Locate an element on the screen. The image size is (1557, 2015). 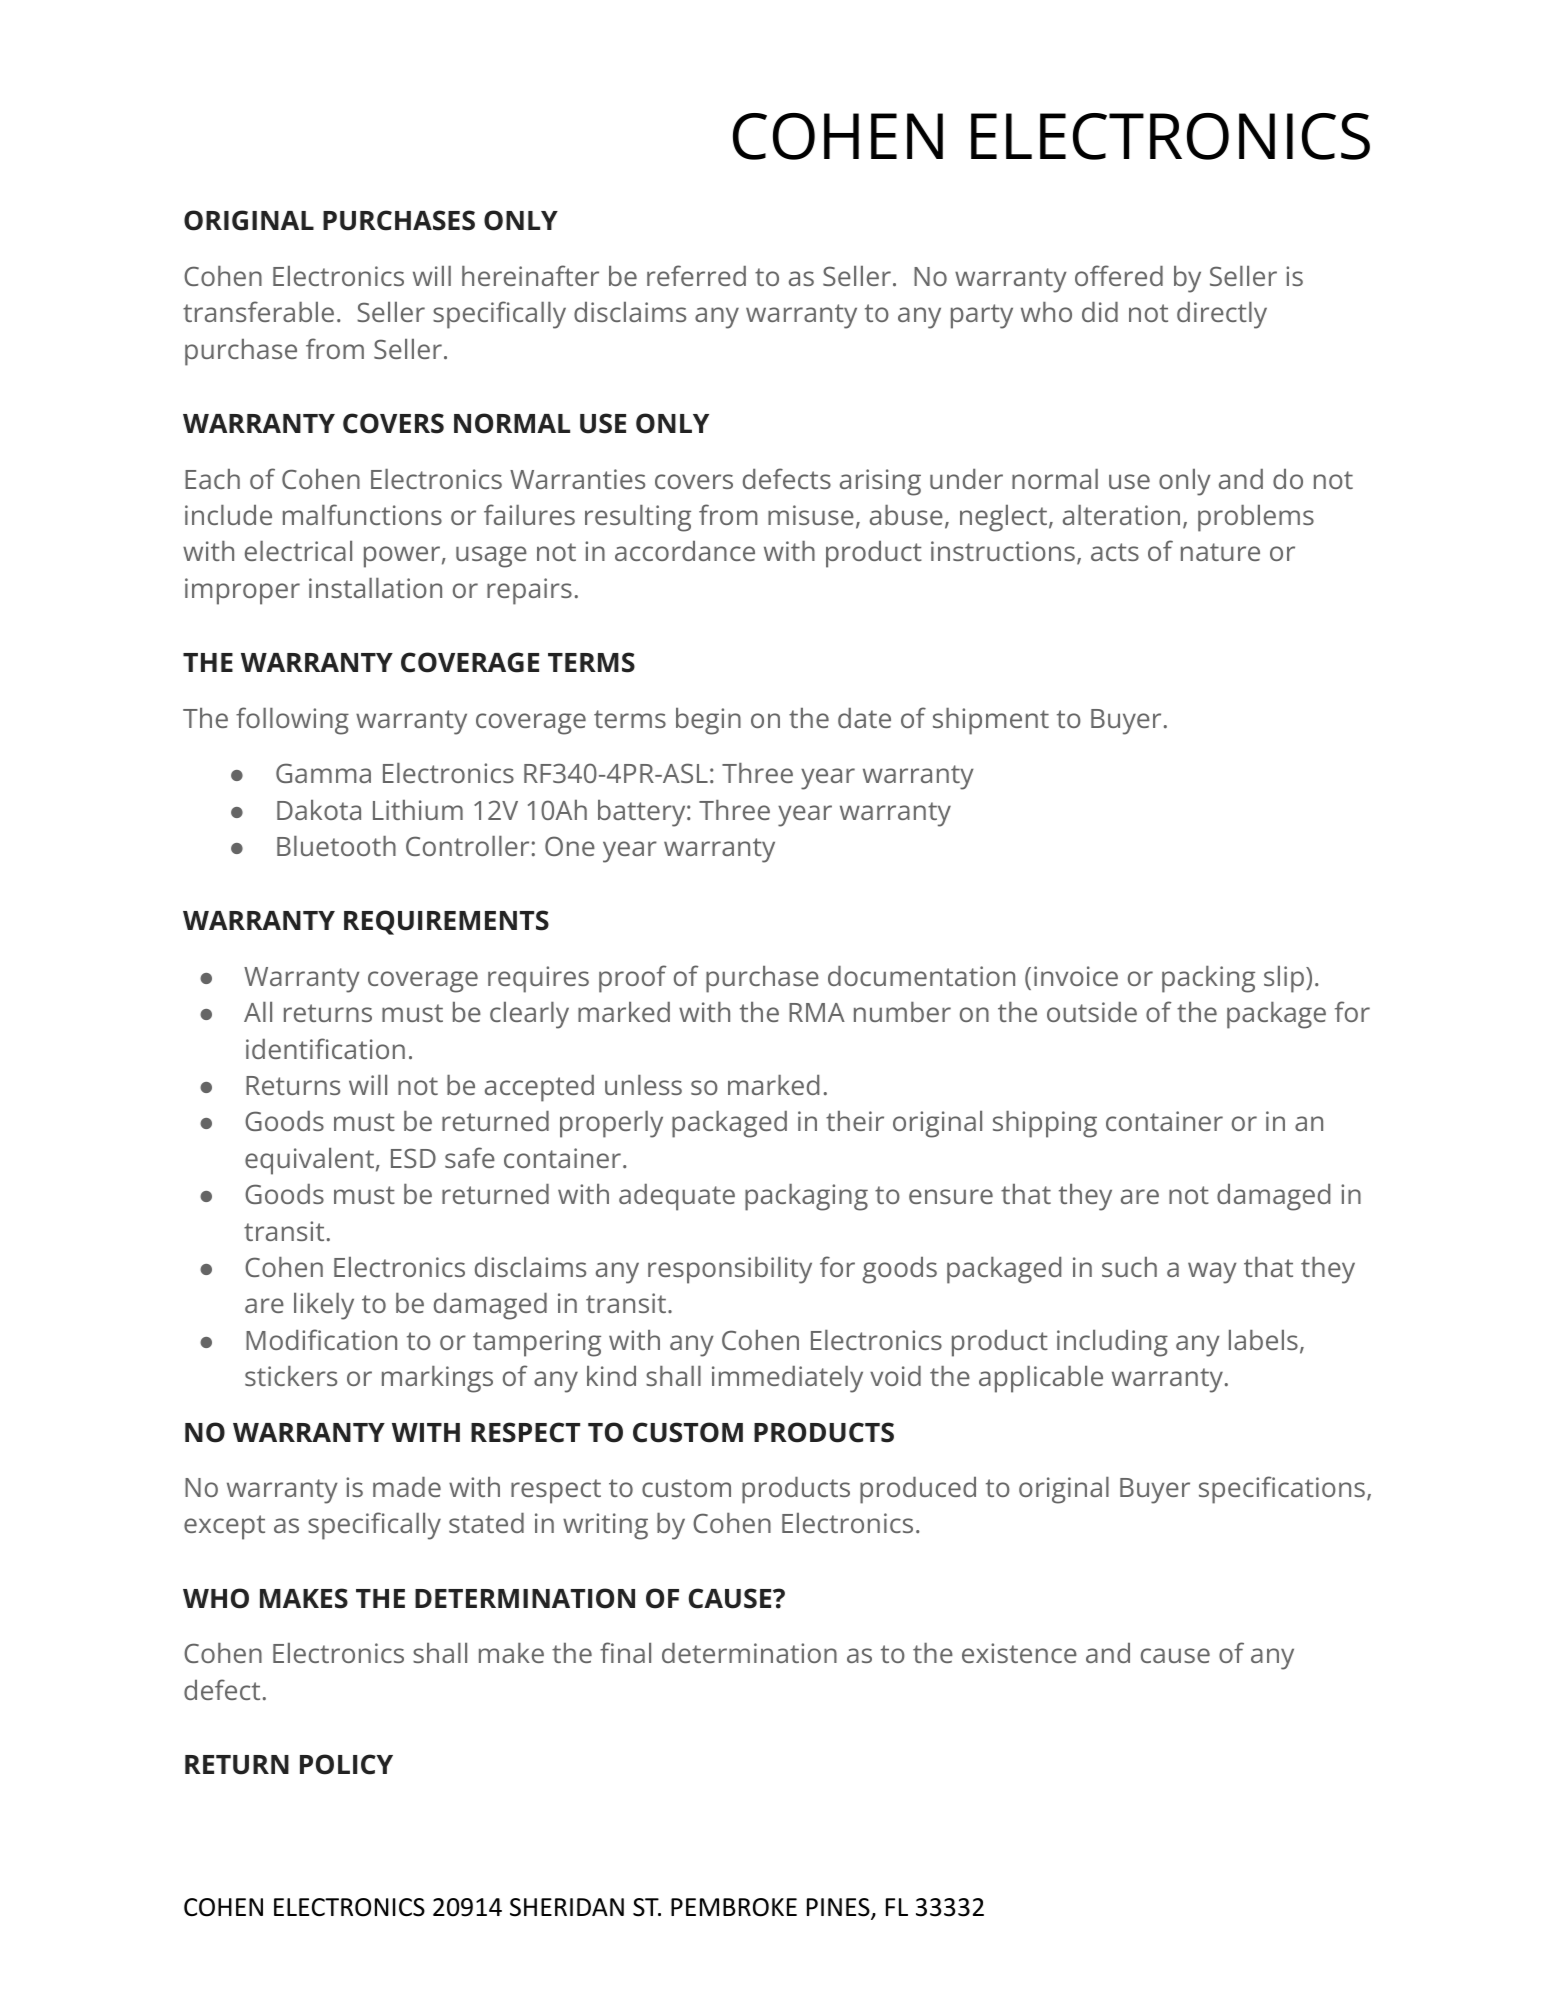
packing is located at coordinates (1208, 979).
